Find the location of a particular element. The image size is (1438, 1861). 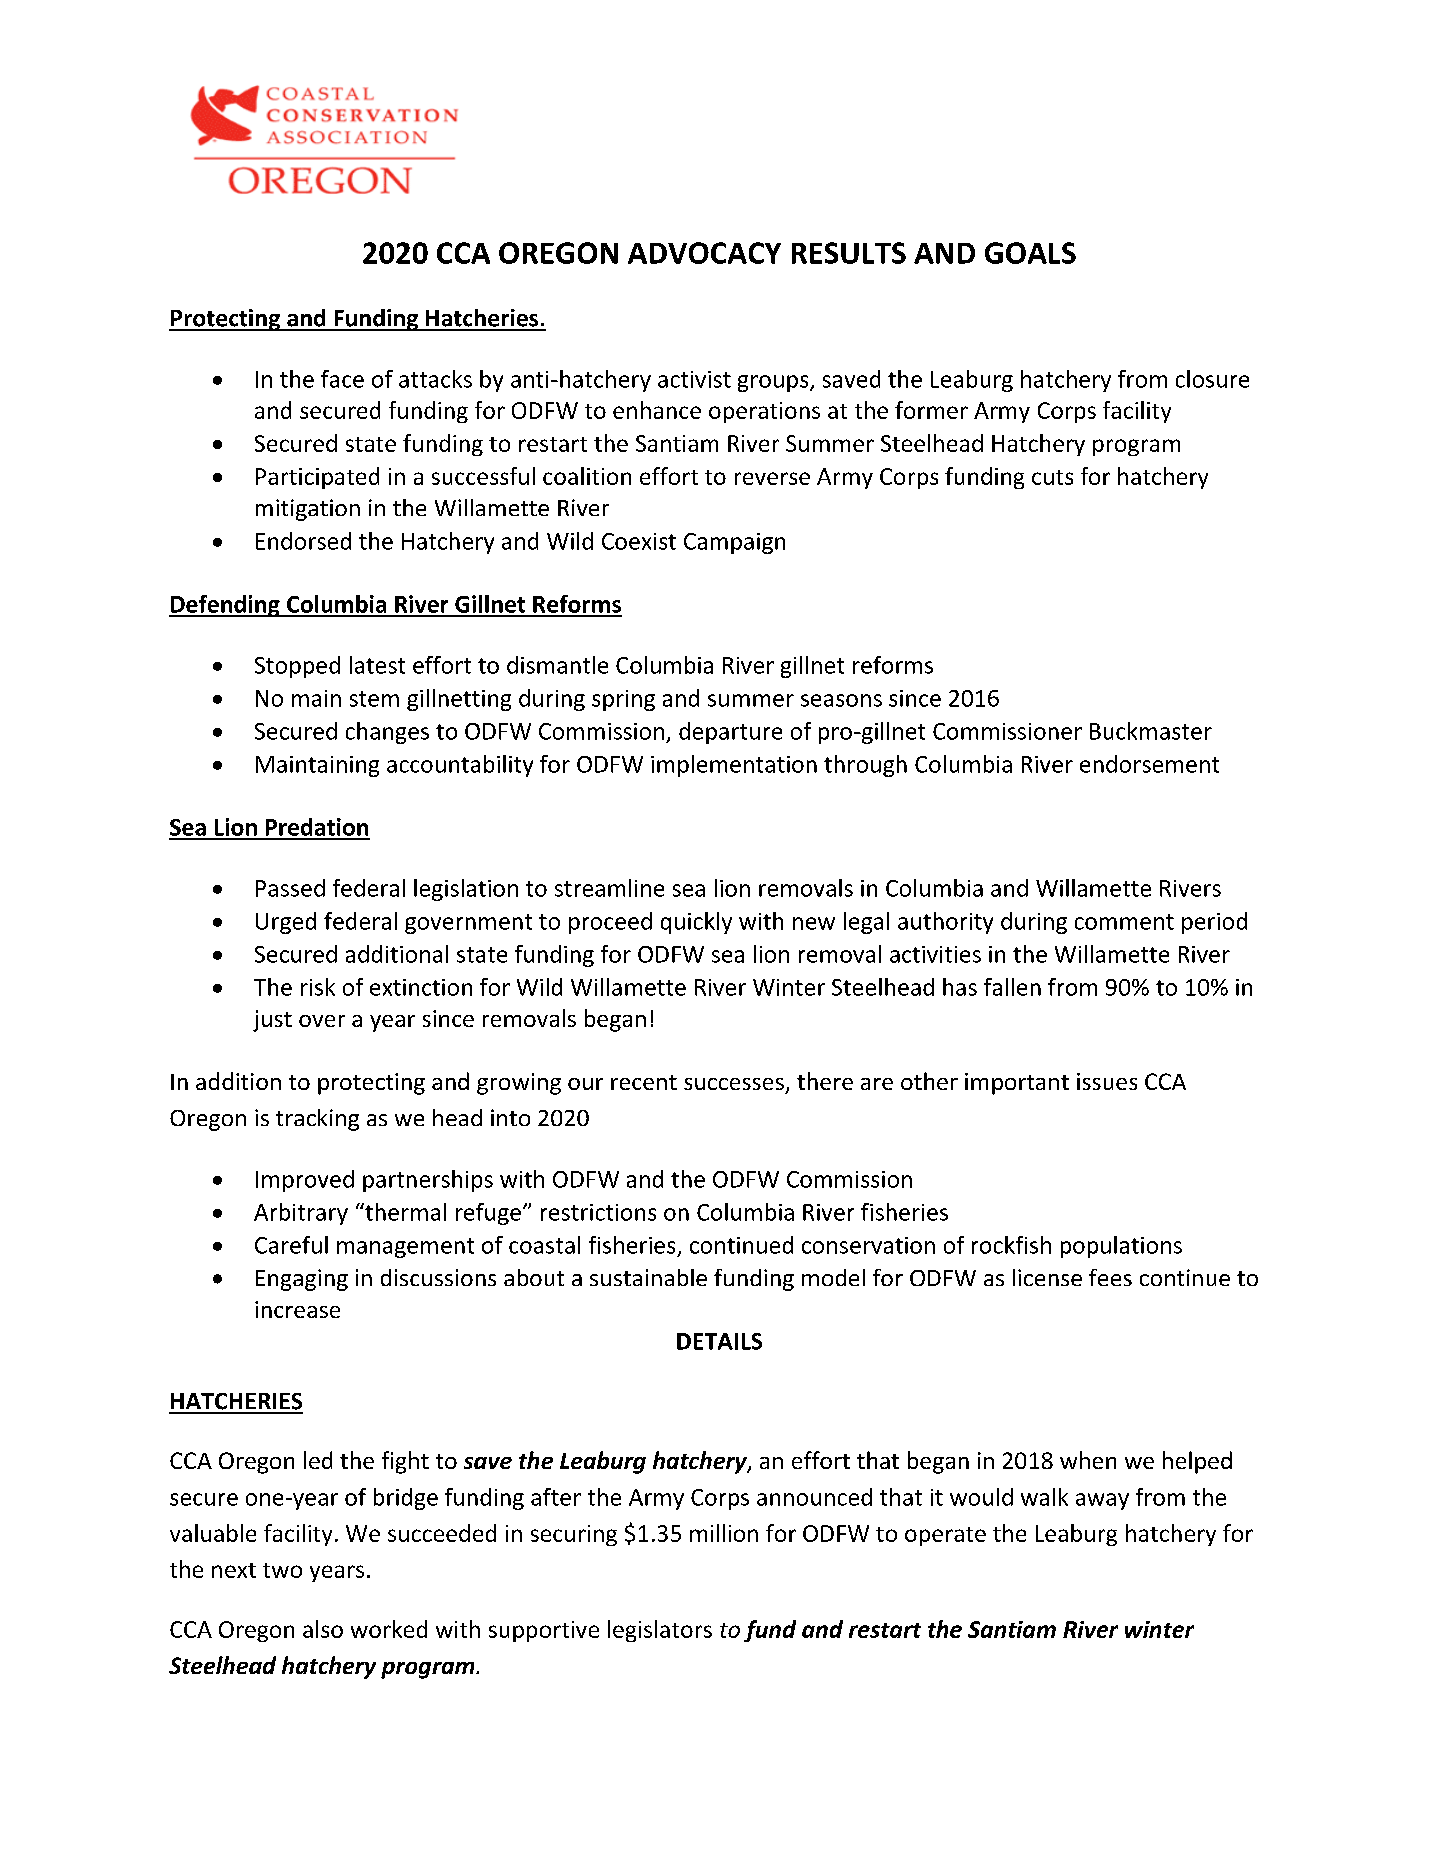

successes is located at coordinates (734, 1084).
